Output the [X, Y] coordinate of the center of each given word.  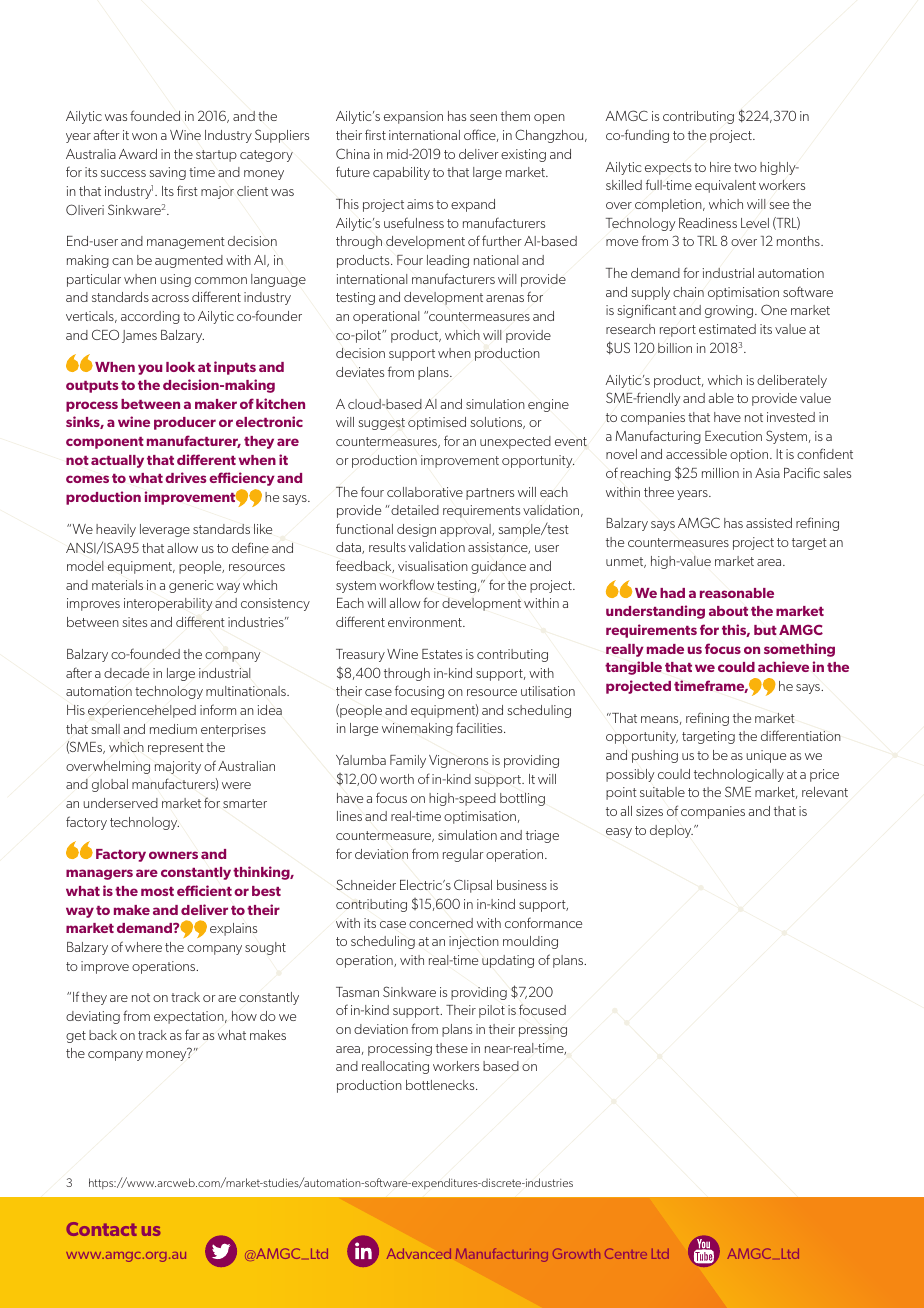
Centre [626, 1254]
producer [185, 423]
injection [474, 942]
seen [483, 117]
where [143, 947]
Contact [101, 1229]
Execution [733, 436]
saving [167, 173]
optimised [437, 423]
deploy [671, 831]
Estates [442, 654]
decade [126, 673]
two [745, 167]
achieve [783, 666]
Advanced [419, 1253]
